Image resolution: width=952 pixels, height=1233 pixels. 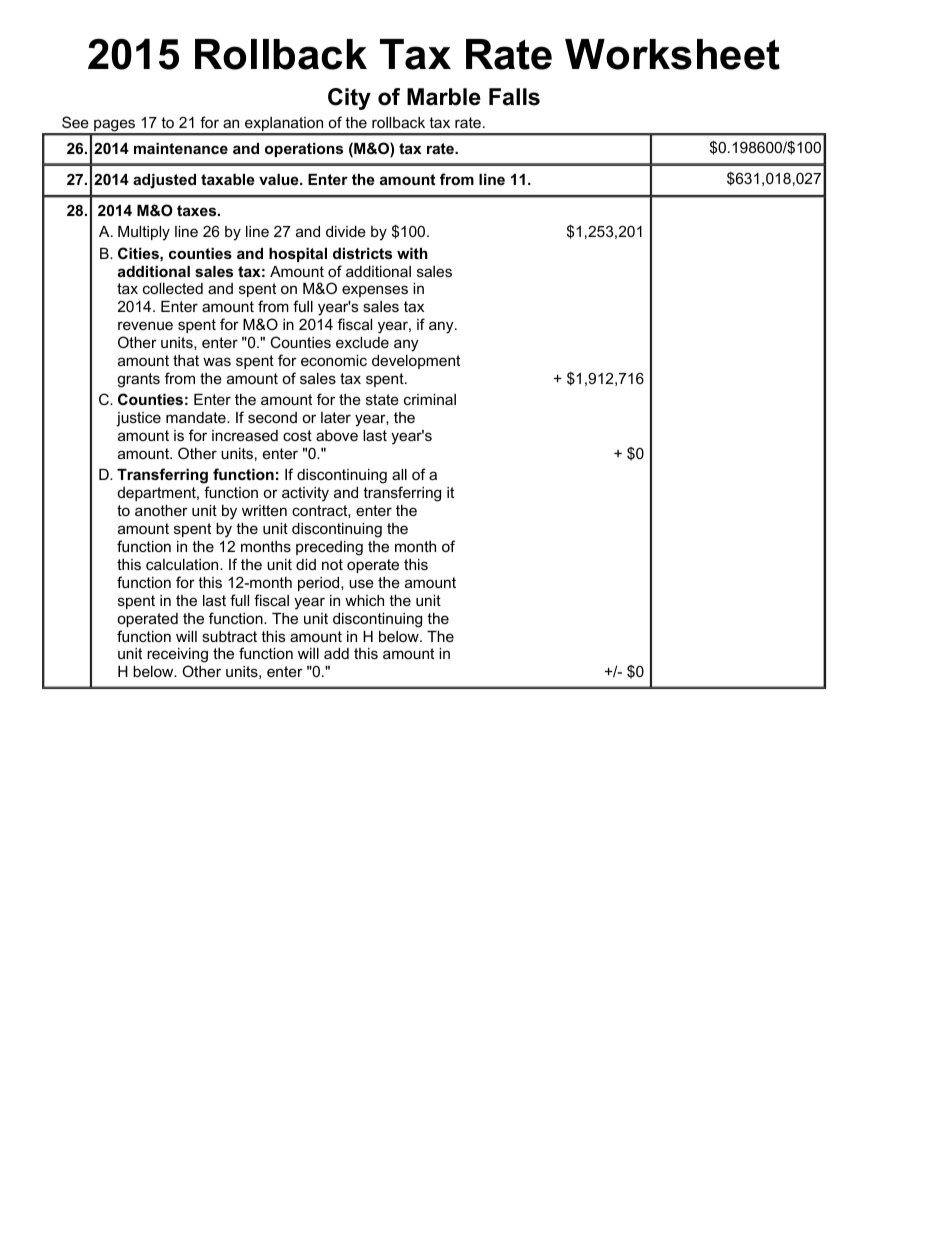 What do you see at coordinates (430, 399) in the screenshot?
I see `criminal` at bounding box center [430, 399].
